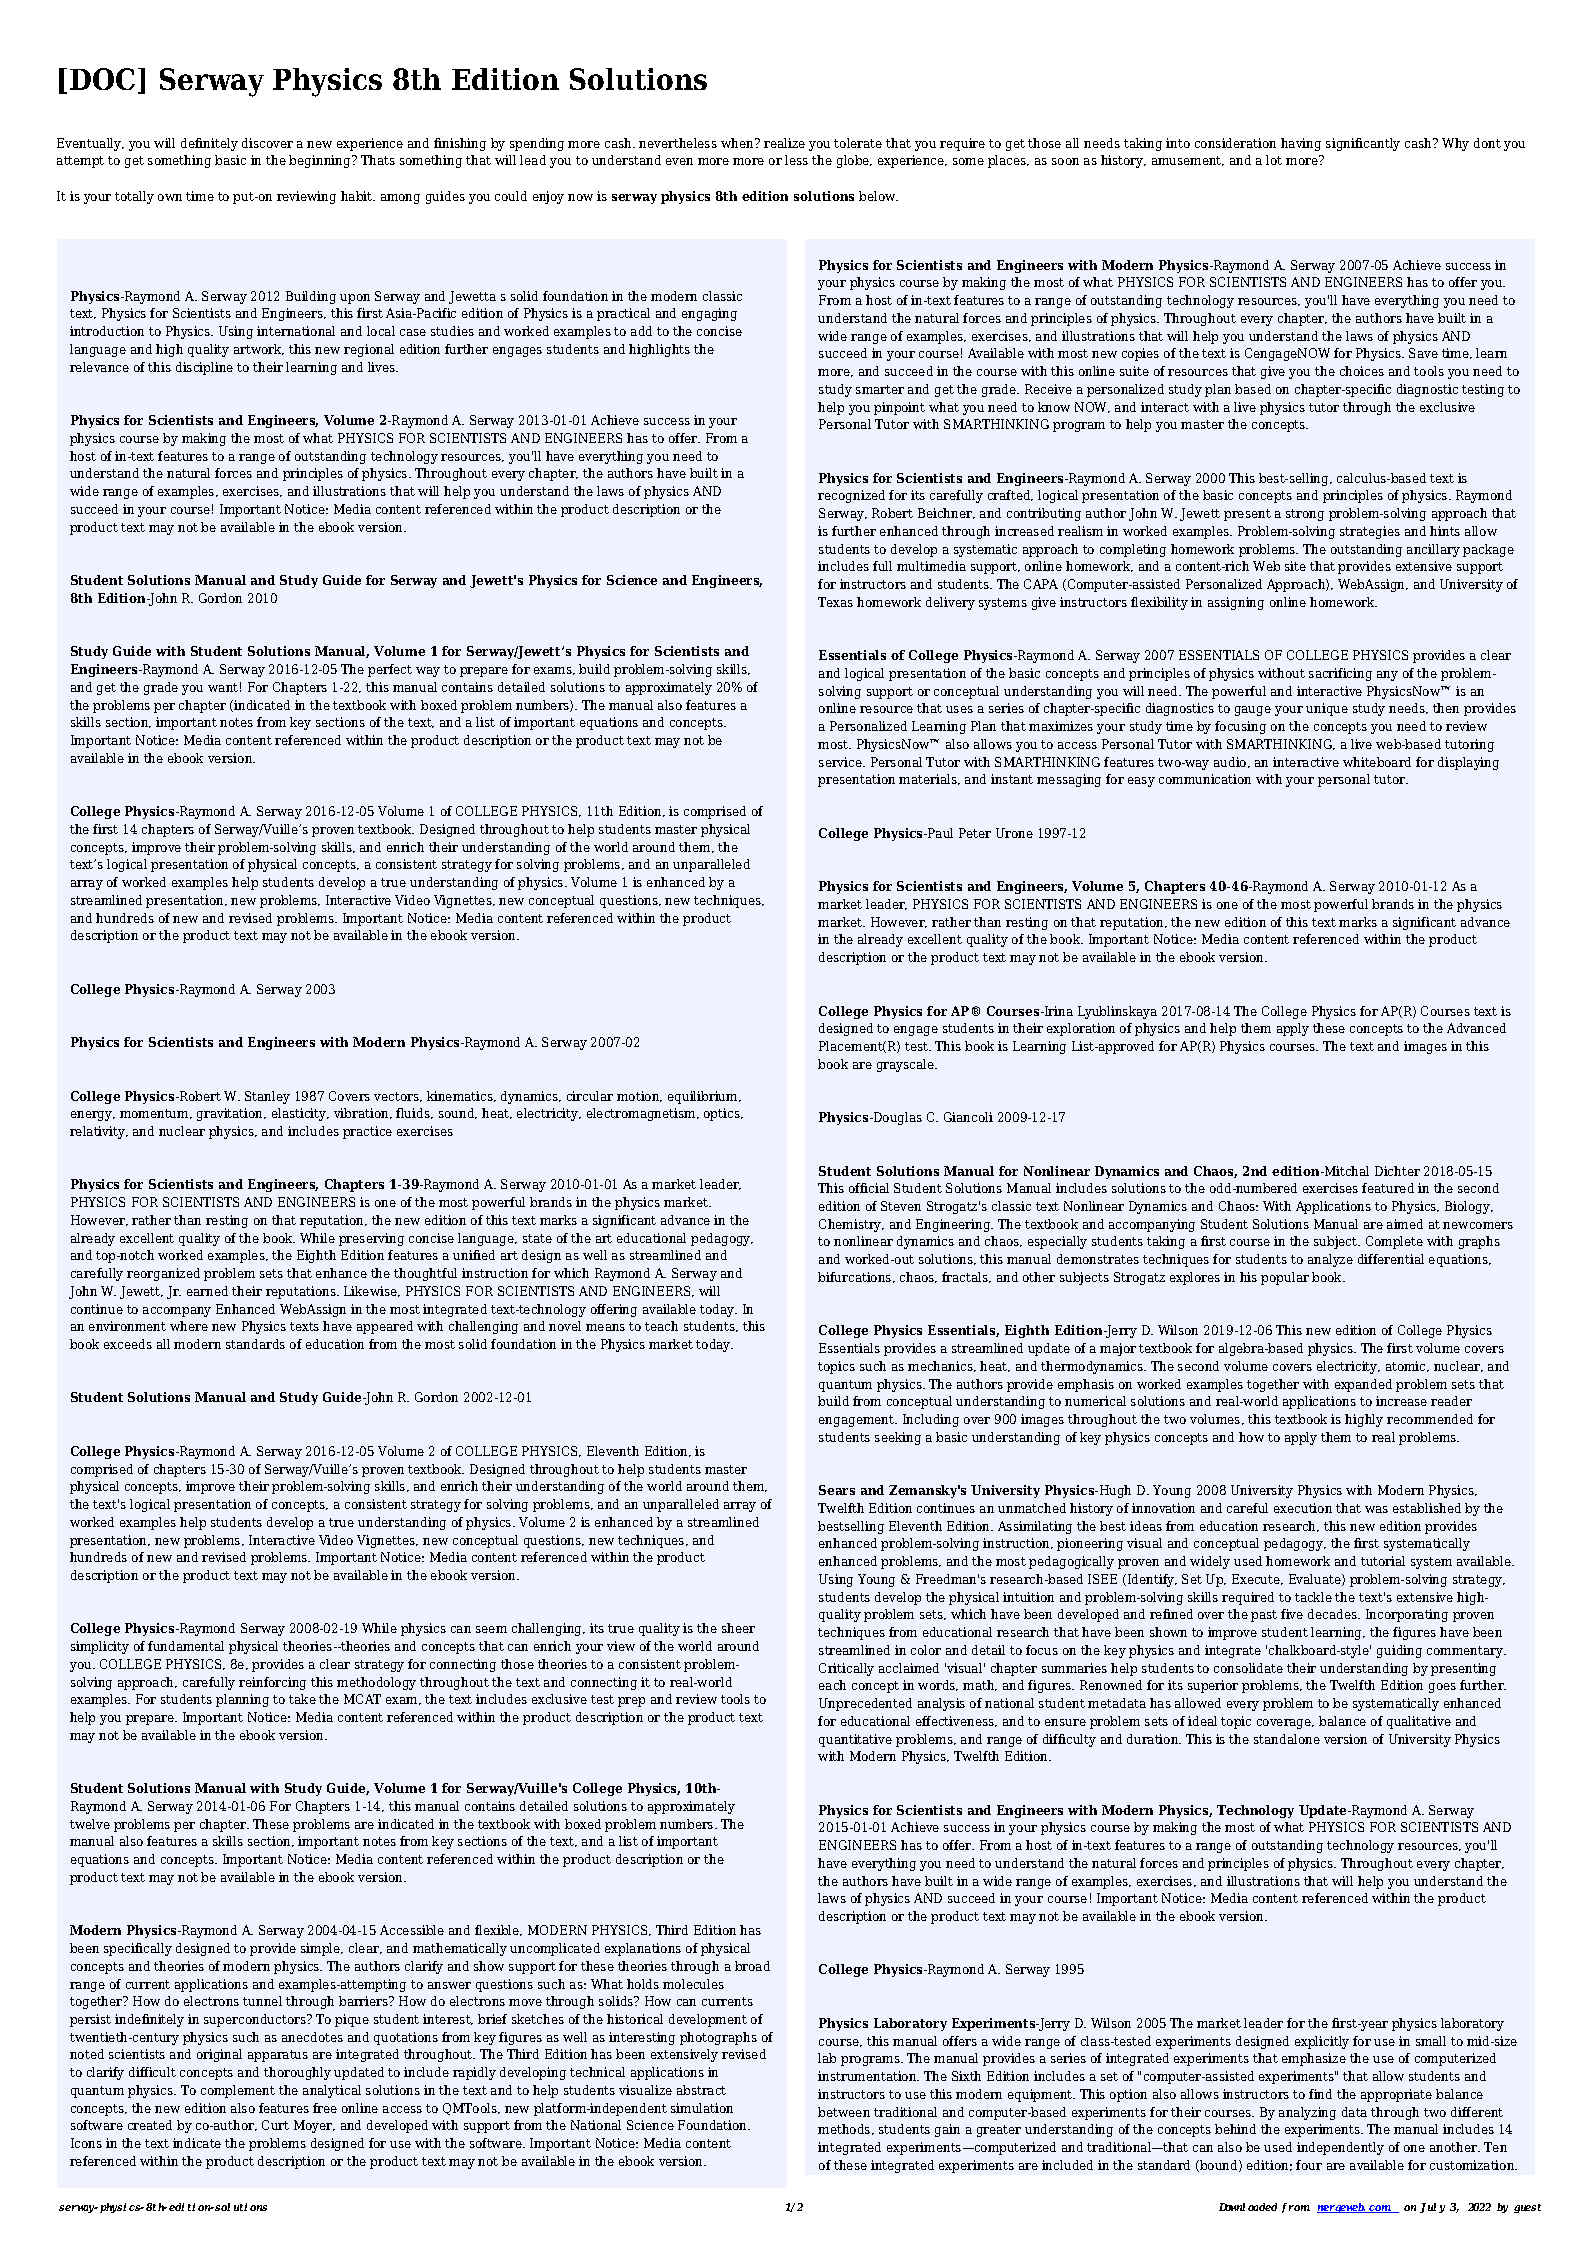 The image size is (1592, 2251). Describe the element at coordinates (1287, 1739) in the page. I see `standalone` at that location.
